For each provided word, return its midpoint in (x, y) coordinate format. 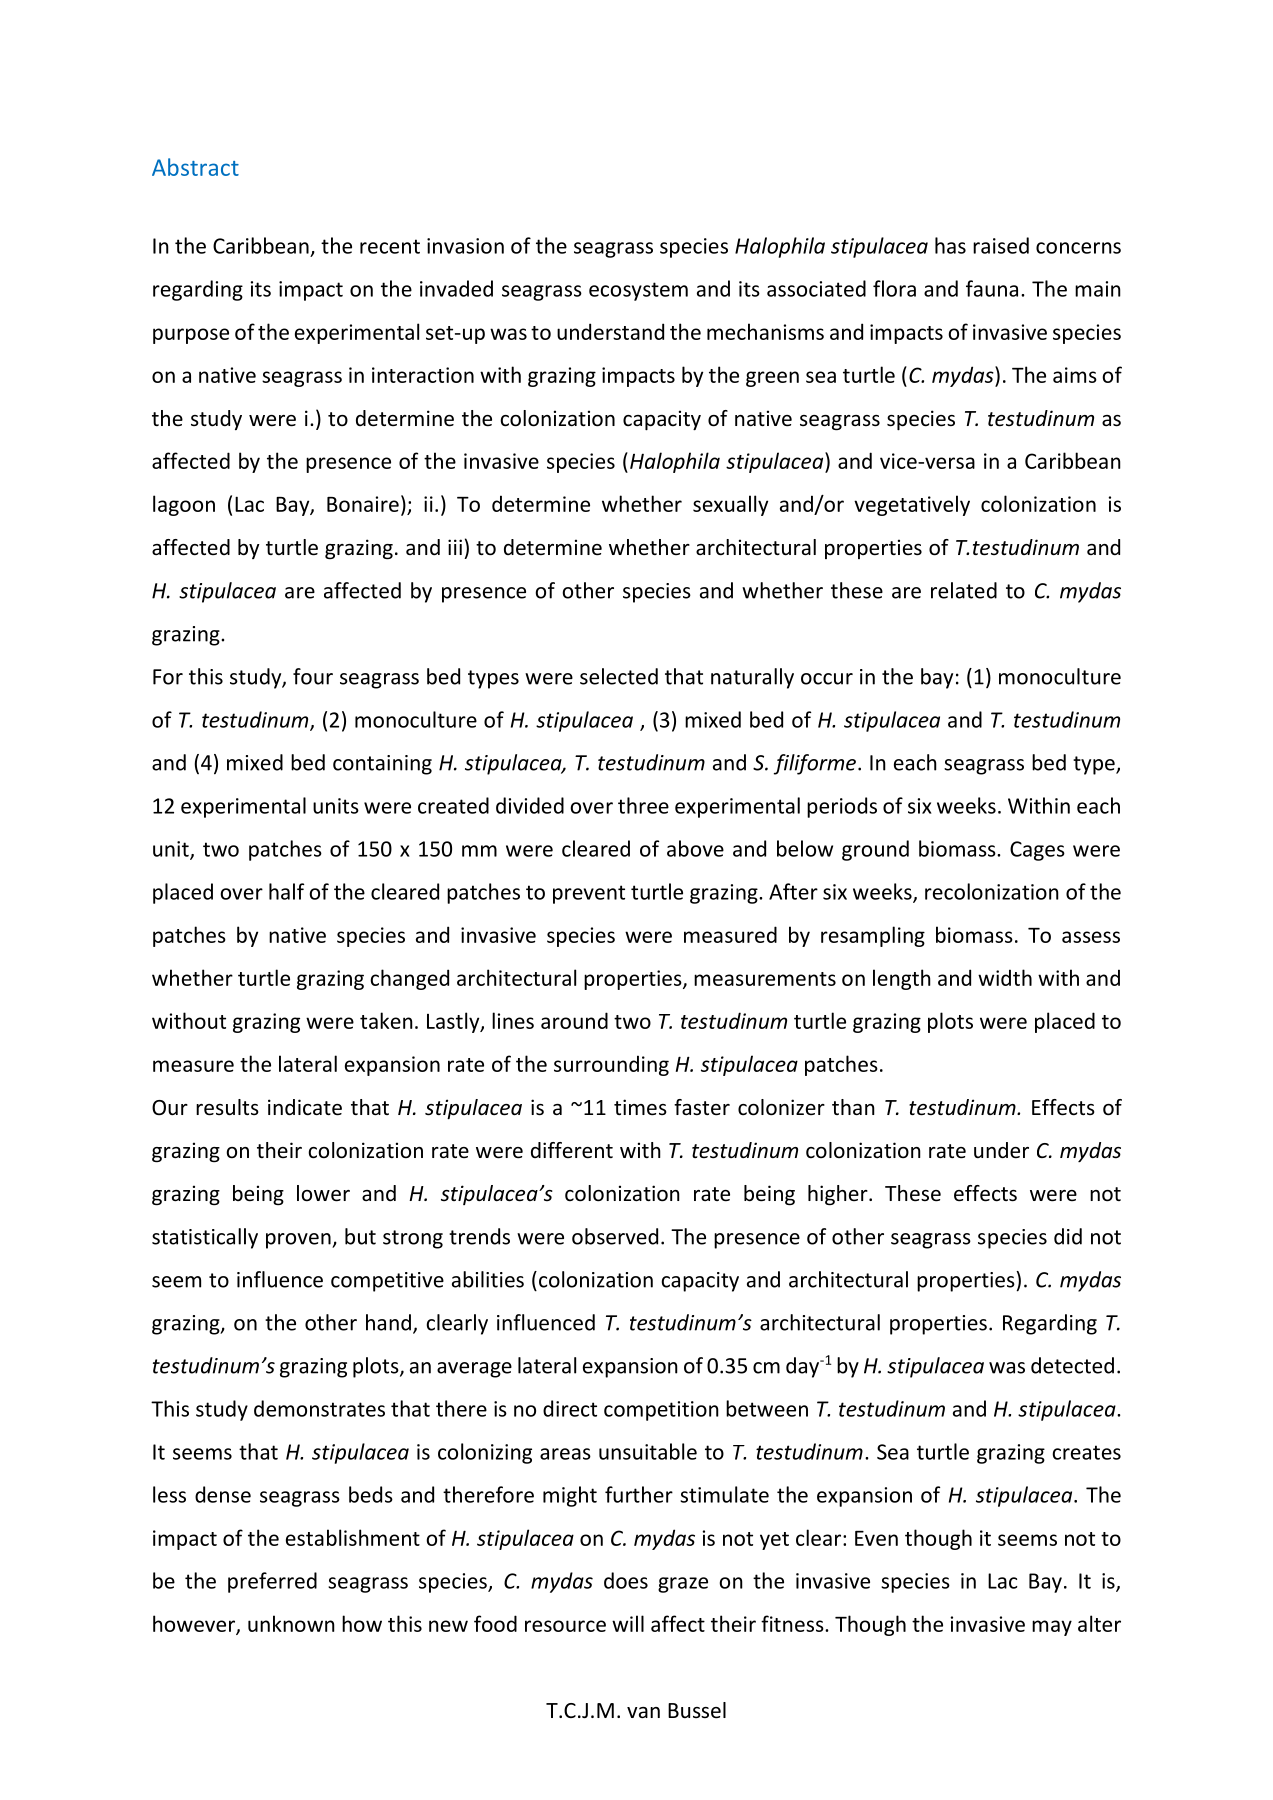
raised (1001, 245)
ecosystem (638, 291)
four (313, 676)
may (1052, 1628)
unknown (291, 1623)
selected (619, 676)
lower (323, 1193)
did (1068, 1236)
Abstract (195, 167)
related (964, 590)
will (628, 1623)
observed (615, 1236)
